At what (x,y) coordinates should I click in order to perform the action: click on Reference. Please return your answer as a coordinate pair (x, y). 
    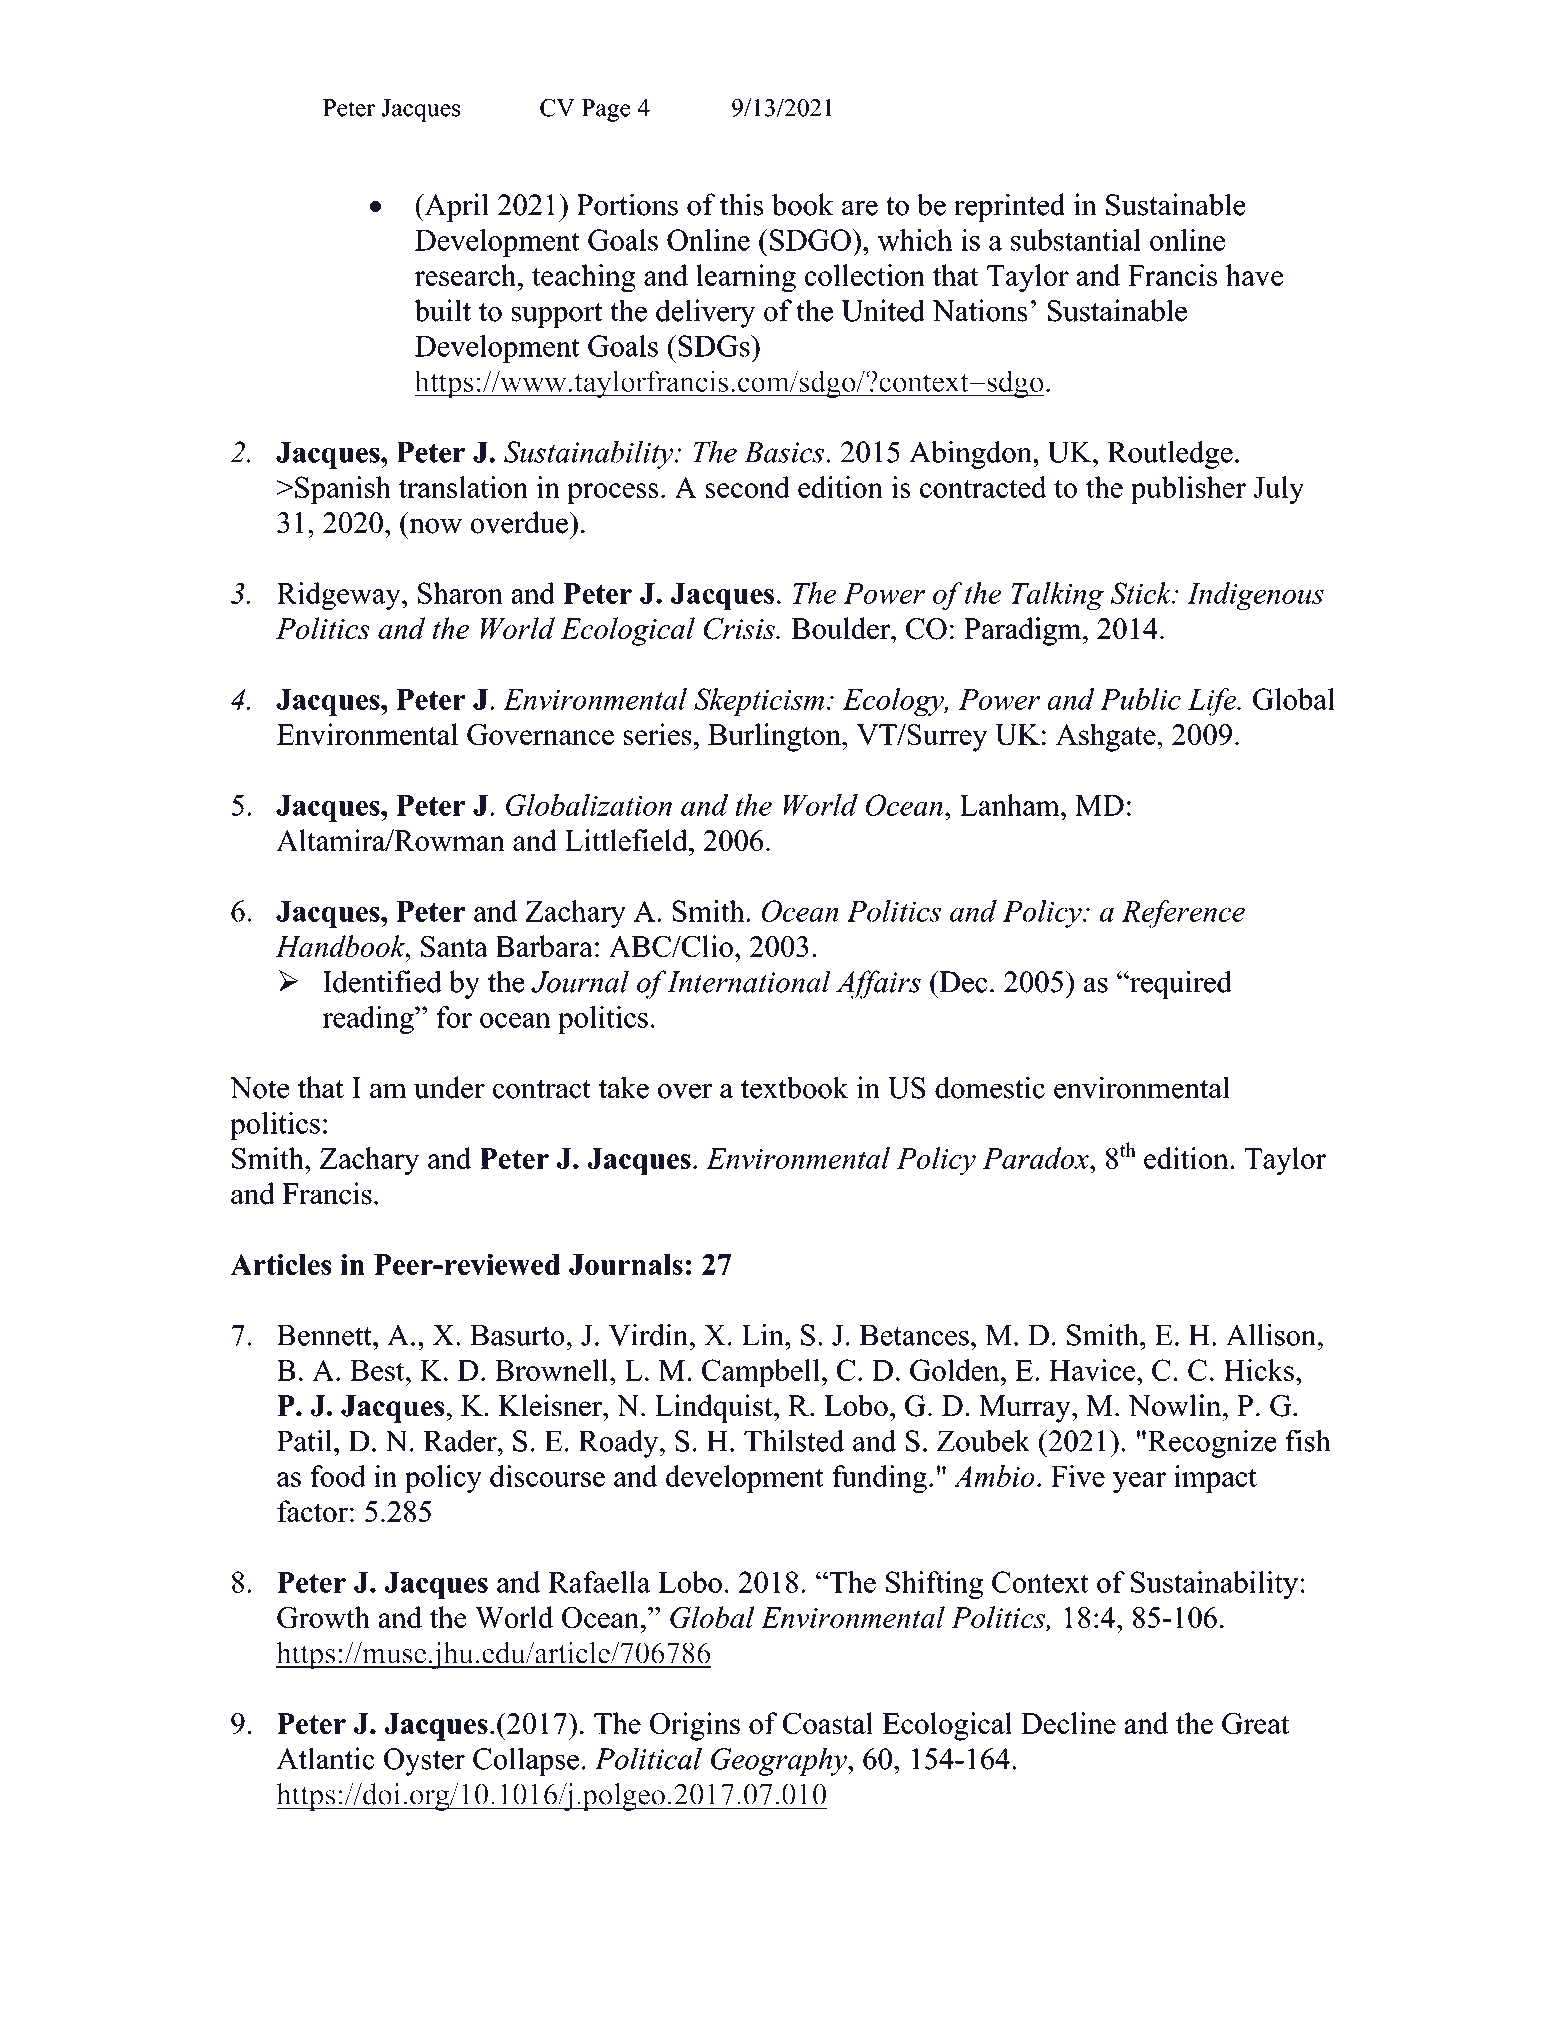
    Looking at the image, I should click on (1183, 914).
